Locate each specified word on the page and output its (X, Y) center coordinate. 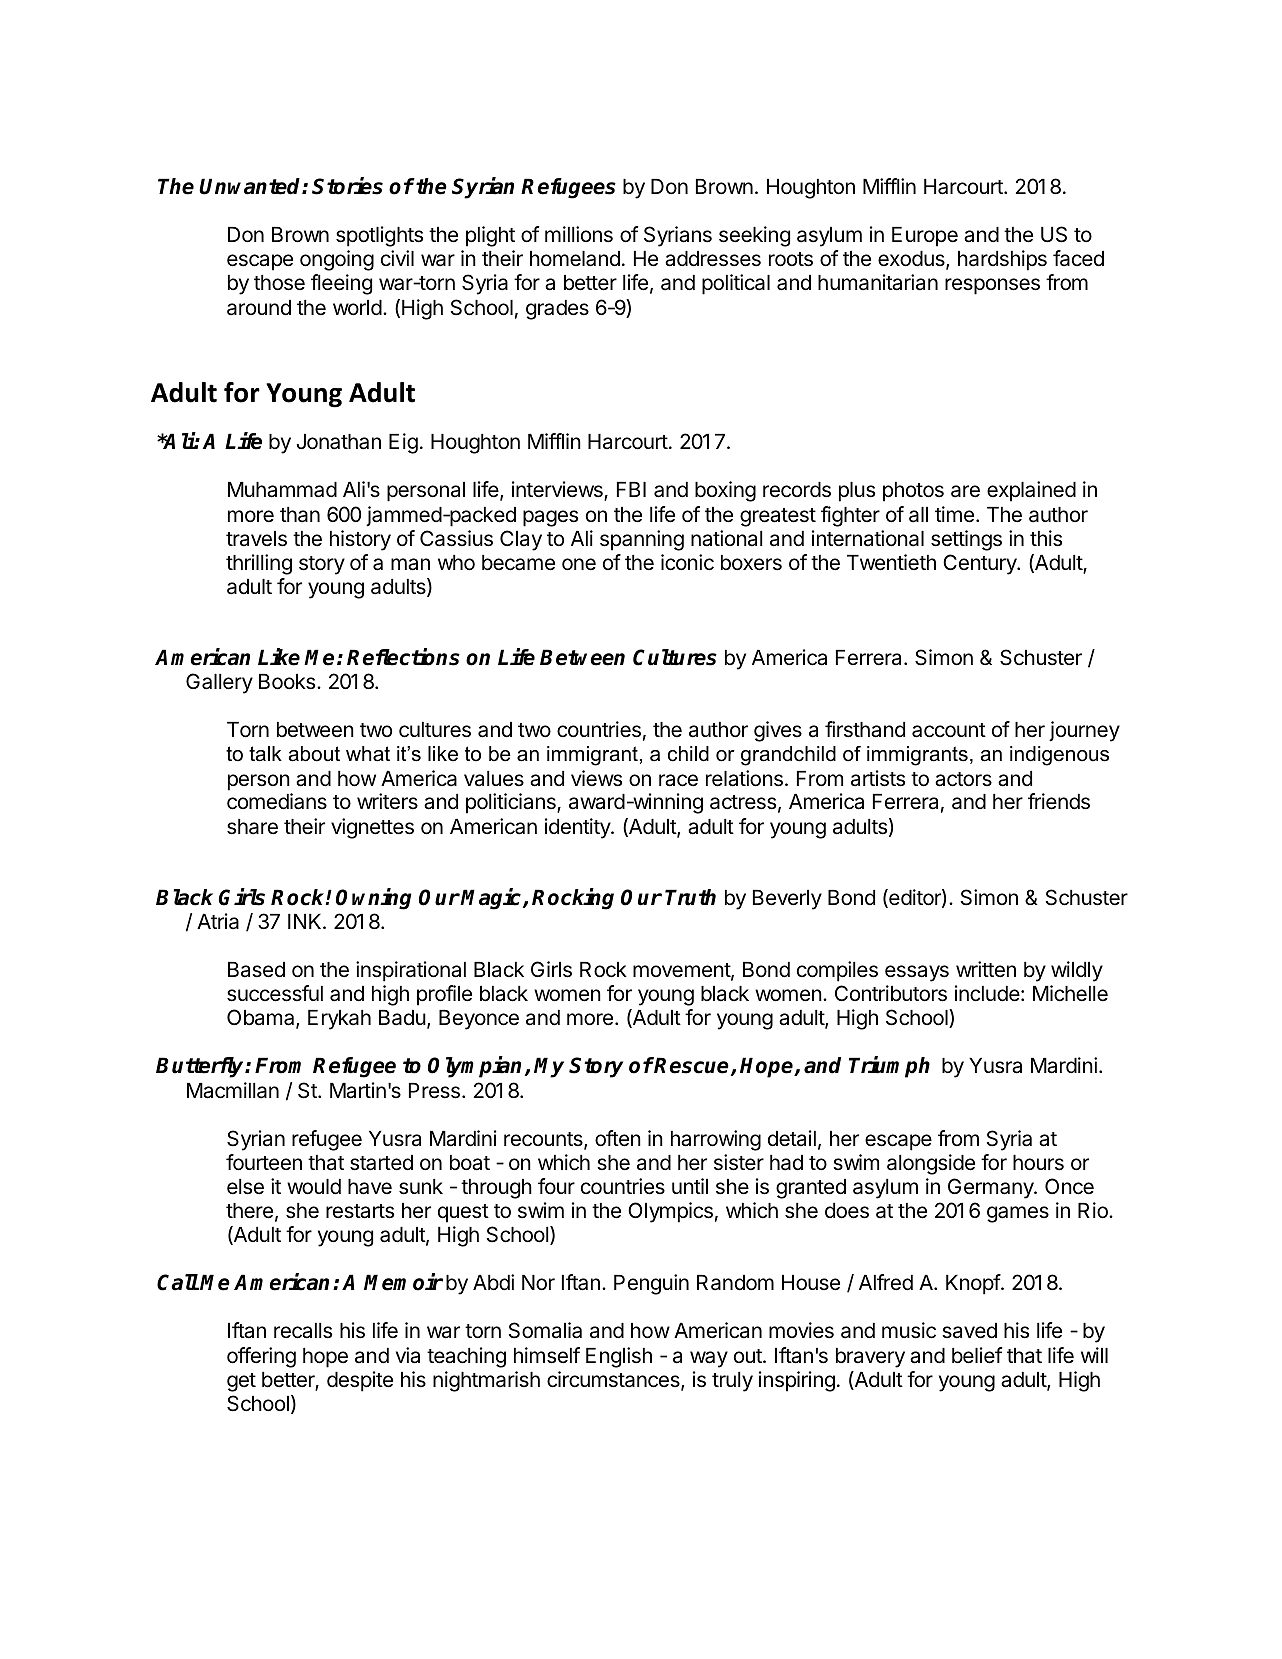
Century (981, 564)
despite (360, 1381)
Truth (690, 897)
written (986, 969)
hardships (1002, 260)
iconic (687, 562)
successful (275, 993)
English (619, 1357)
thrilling (259, 564)
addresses (713, 259)
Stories (347, 186)
